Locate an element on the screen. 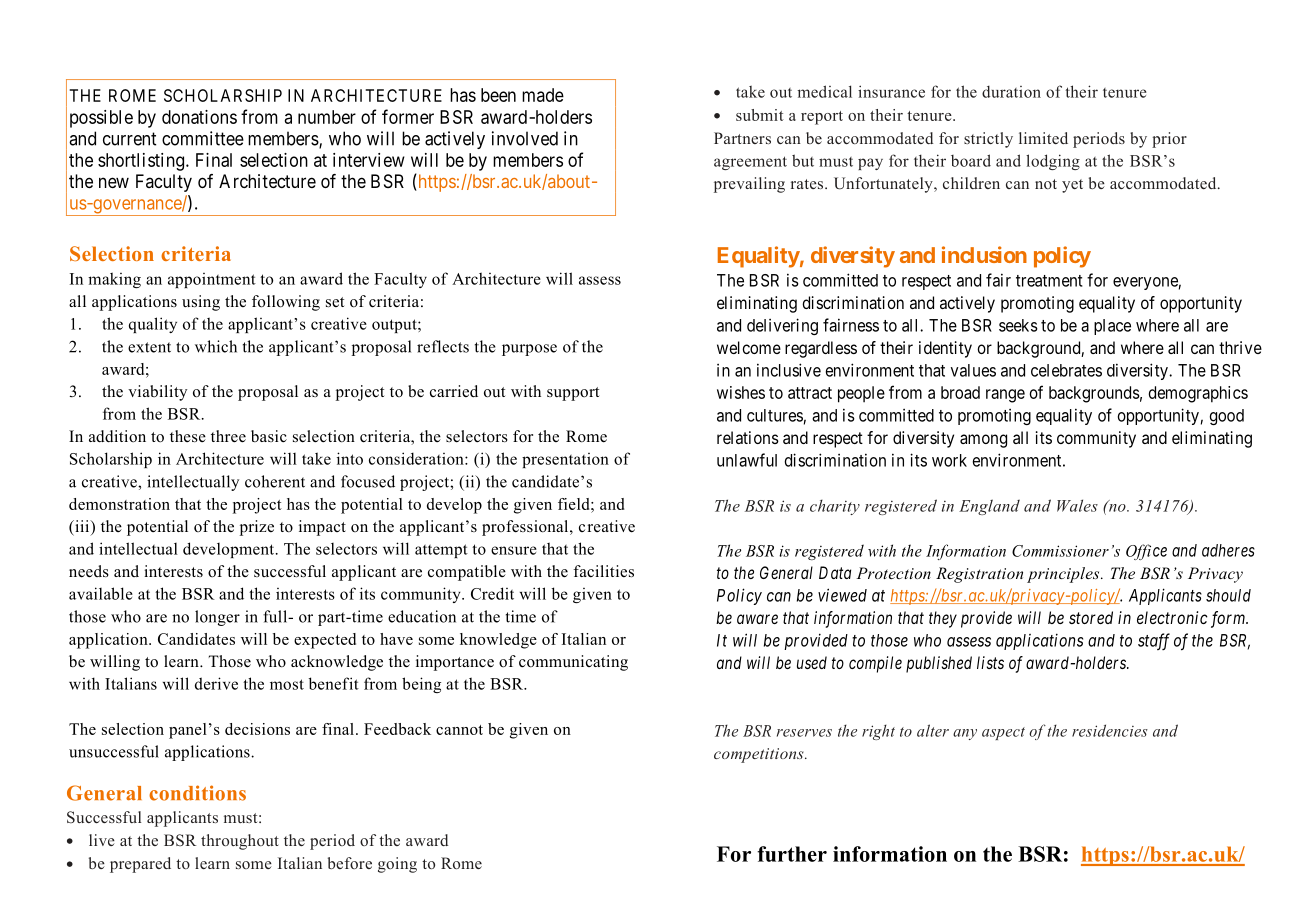 The image size is (1307, 924). limited is located at coordinates (1043, 138).
